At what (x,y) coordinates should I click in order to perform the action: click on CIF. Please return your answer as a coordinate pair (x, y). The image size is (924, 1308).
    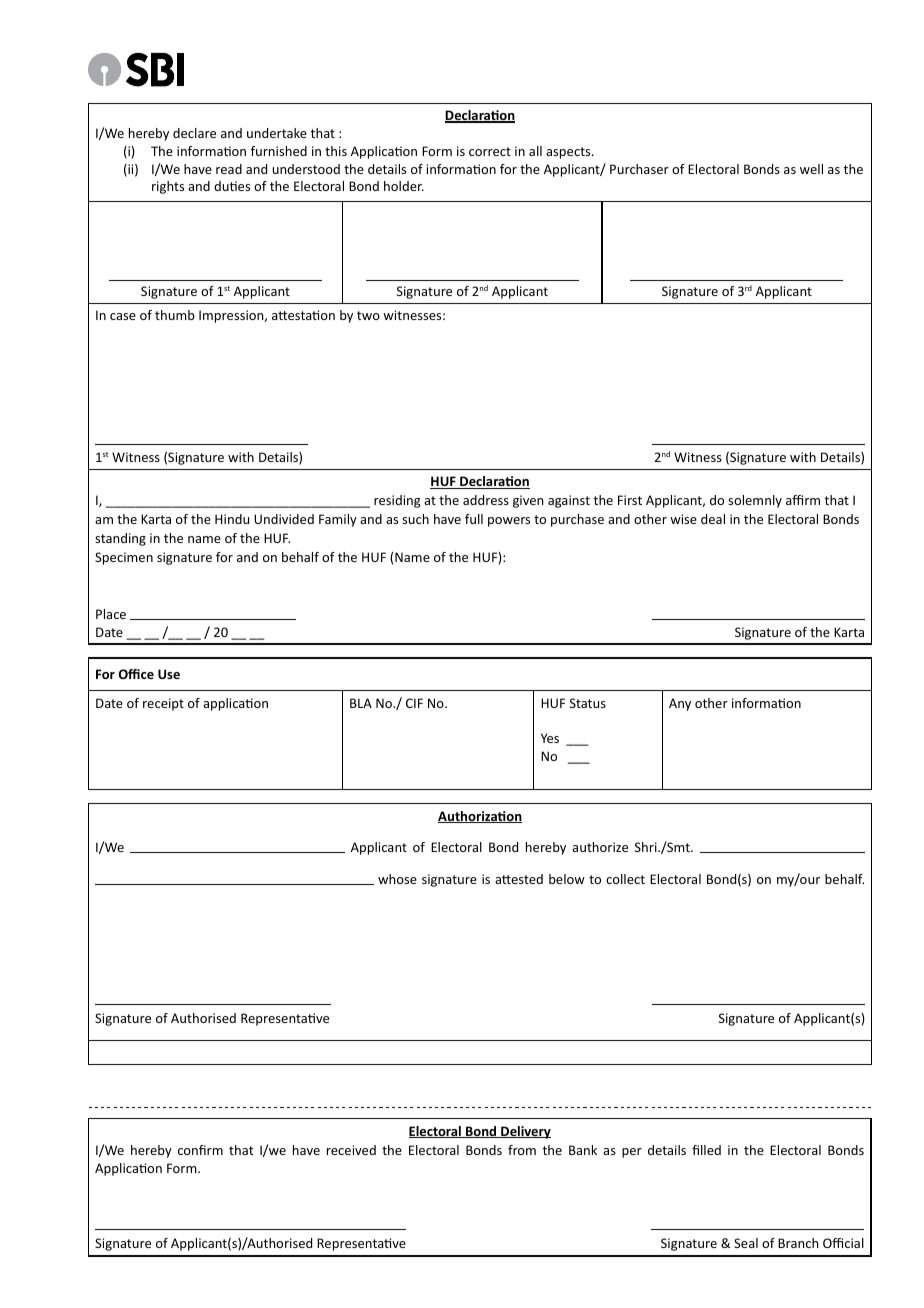
    Looking at the image, I should click on (414, 703).
